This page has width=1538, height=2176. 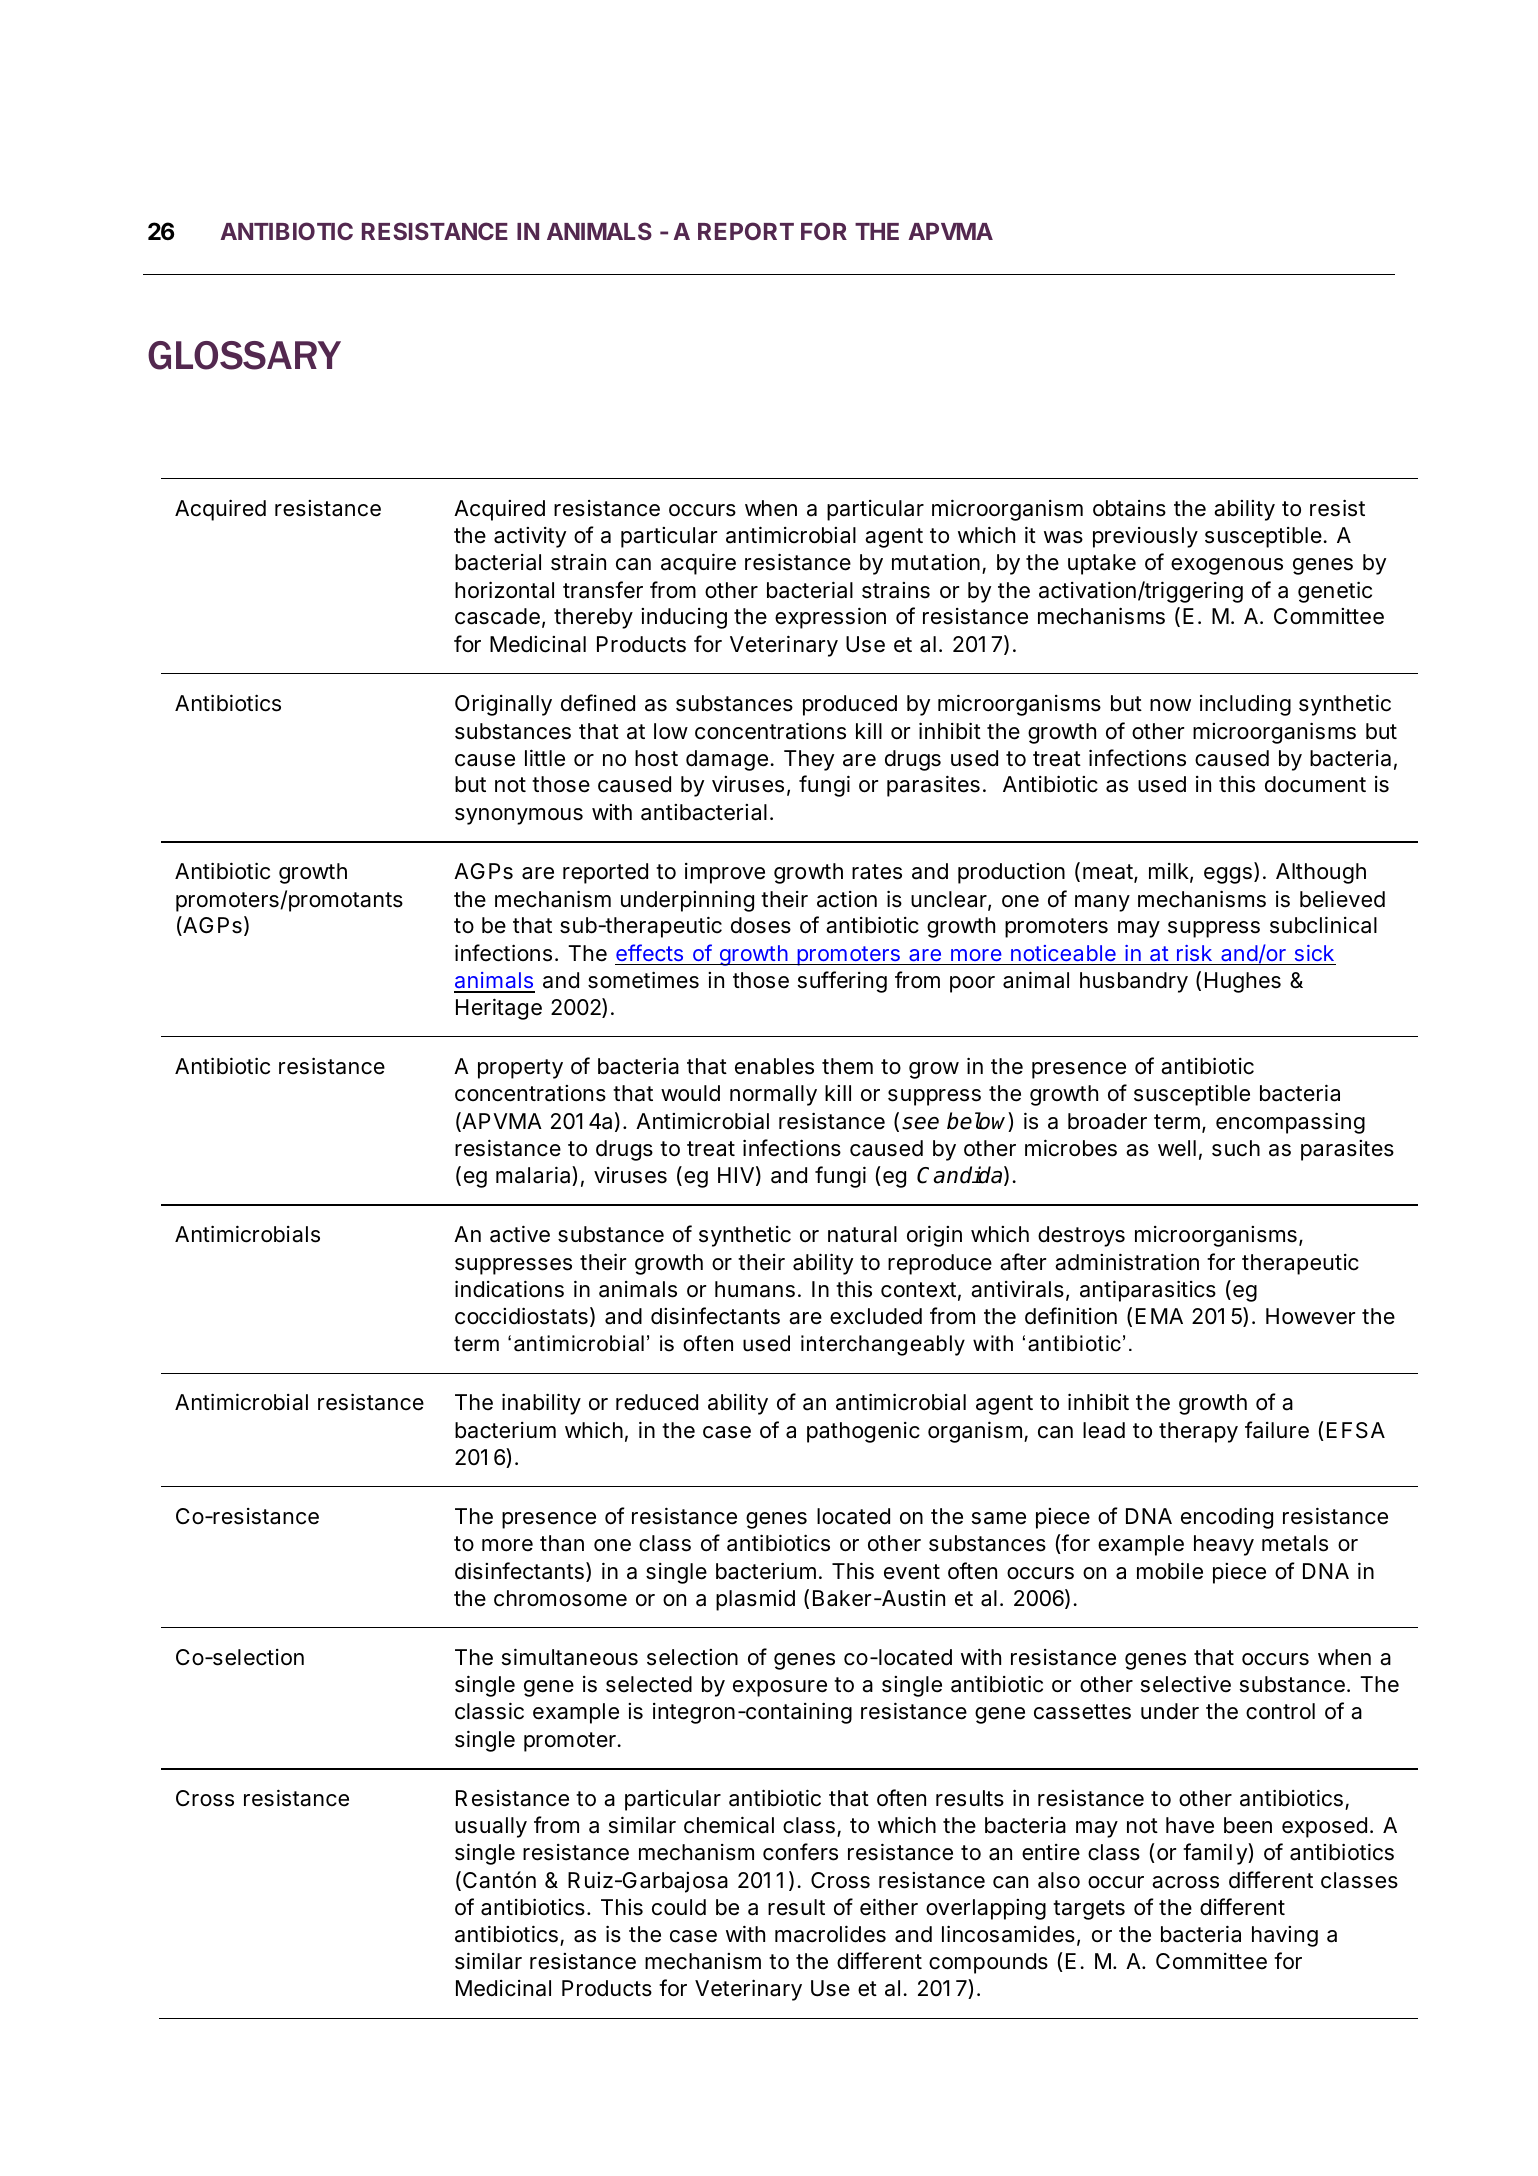 I want to click on expression, so click(x=830, y=618).
